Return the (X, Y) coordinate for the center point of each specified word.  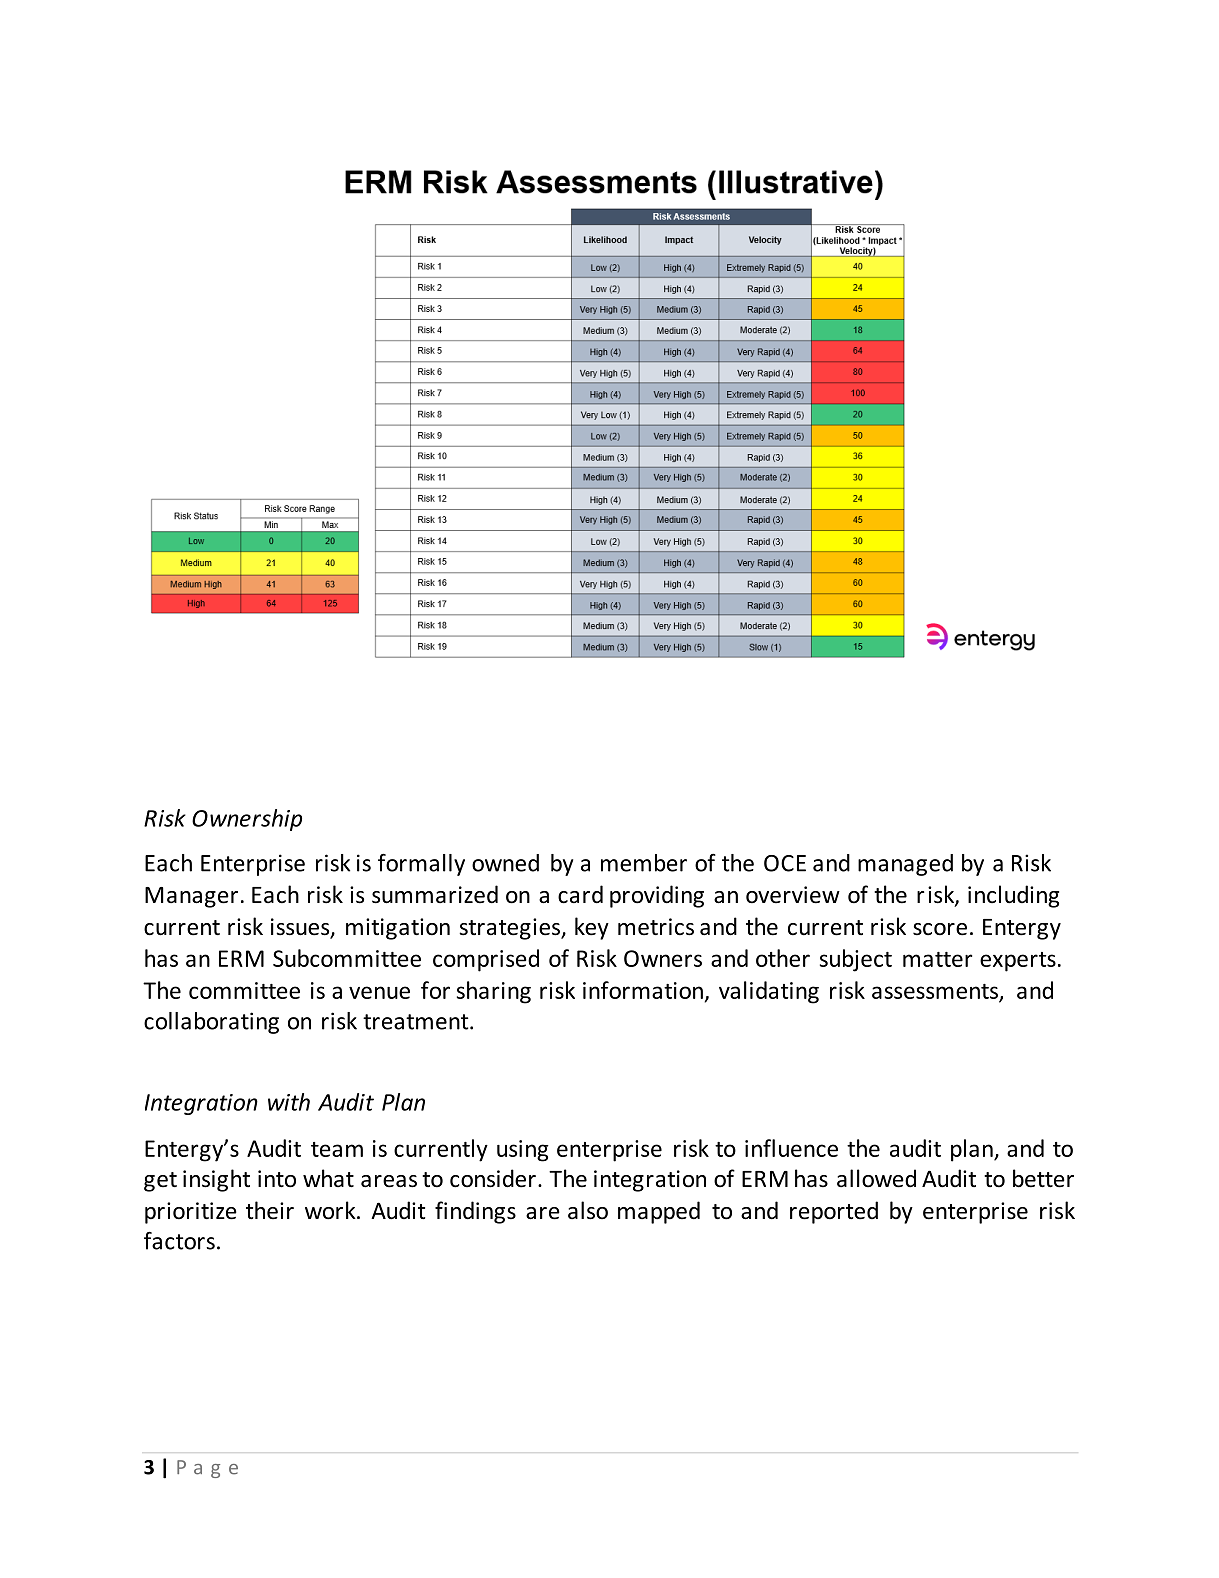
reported (834, 1212)
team (337, 1149)
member (644, 863)
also (588, 1210)
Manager (191, 897)
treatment (417, 1022)
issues (301, 928)
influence (791, 1148)
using (523, 1151)
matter (937, 959)
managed (905, 865)
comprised (486, 960)
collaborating (211, 1023)
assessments (936, 992)
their (270, 1210)
